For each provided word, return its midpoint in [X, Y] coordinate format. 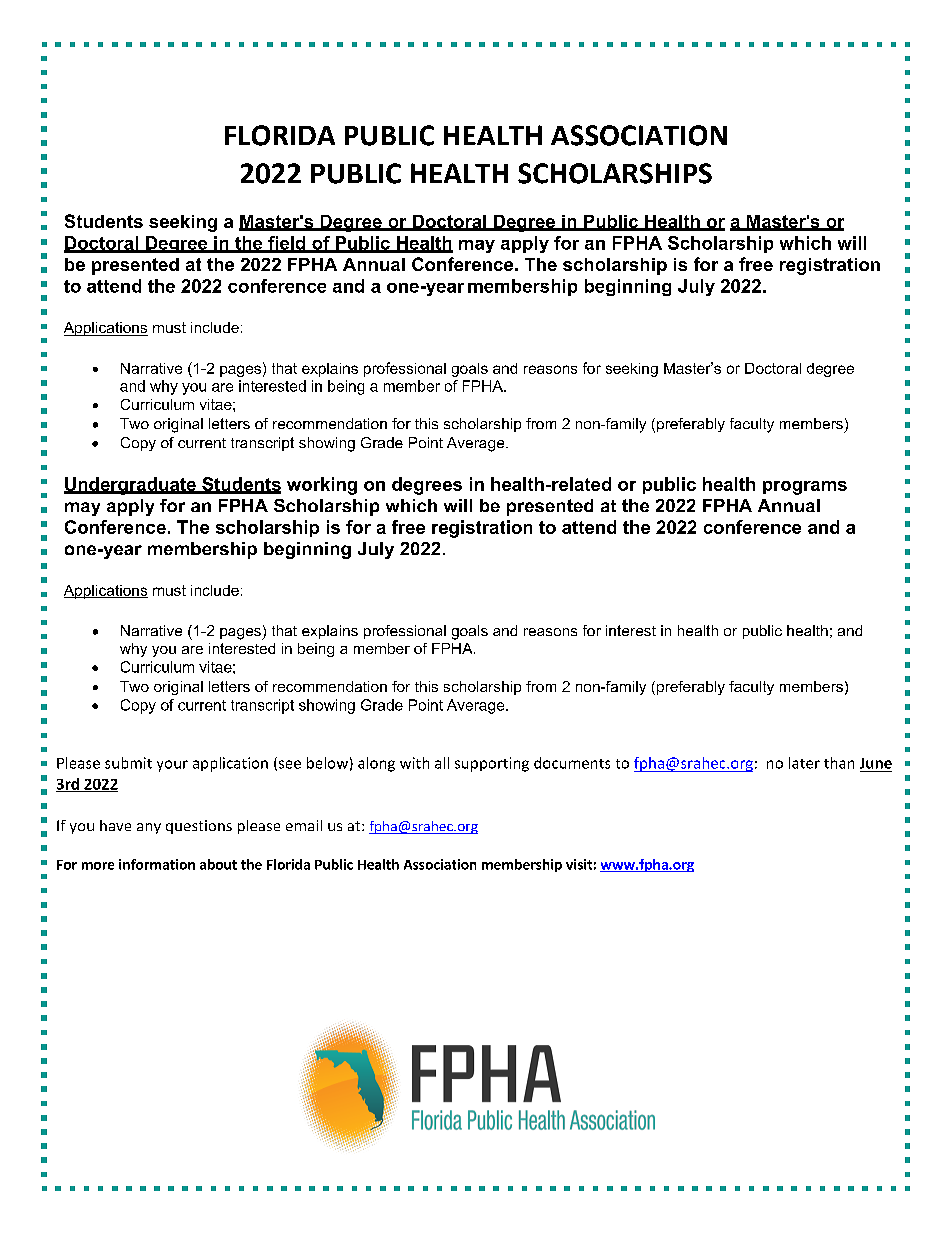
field [287, 244]
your [172, 766]
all [442, 763]
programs [805, 488]
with [414, 763]
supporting [492, 764]
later [804, 763]
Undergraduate [131, 486]
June [876, 763]
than [839, 763]
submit [128, 763]
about [218, 864]
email [304, 825]
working [322, 486]
